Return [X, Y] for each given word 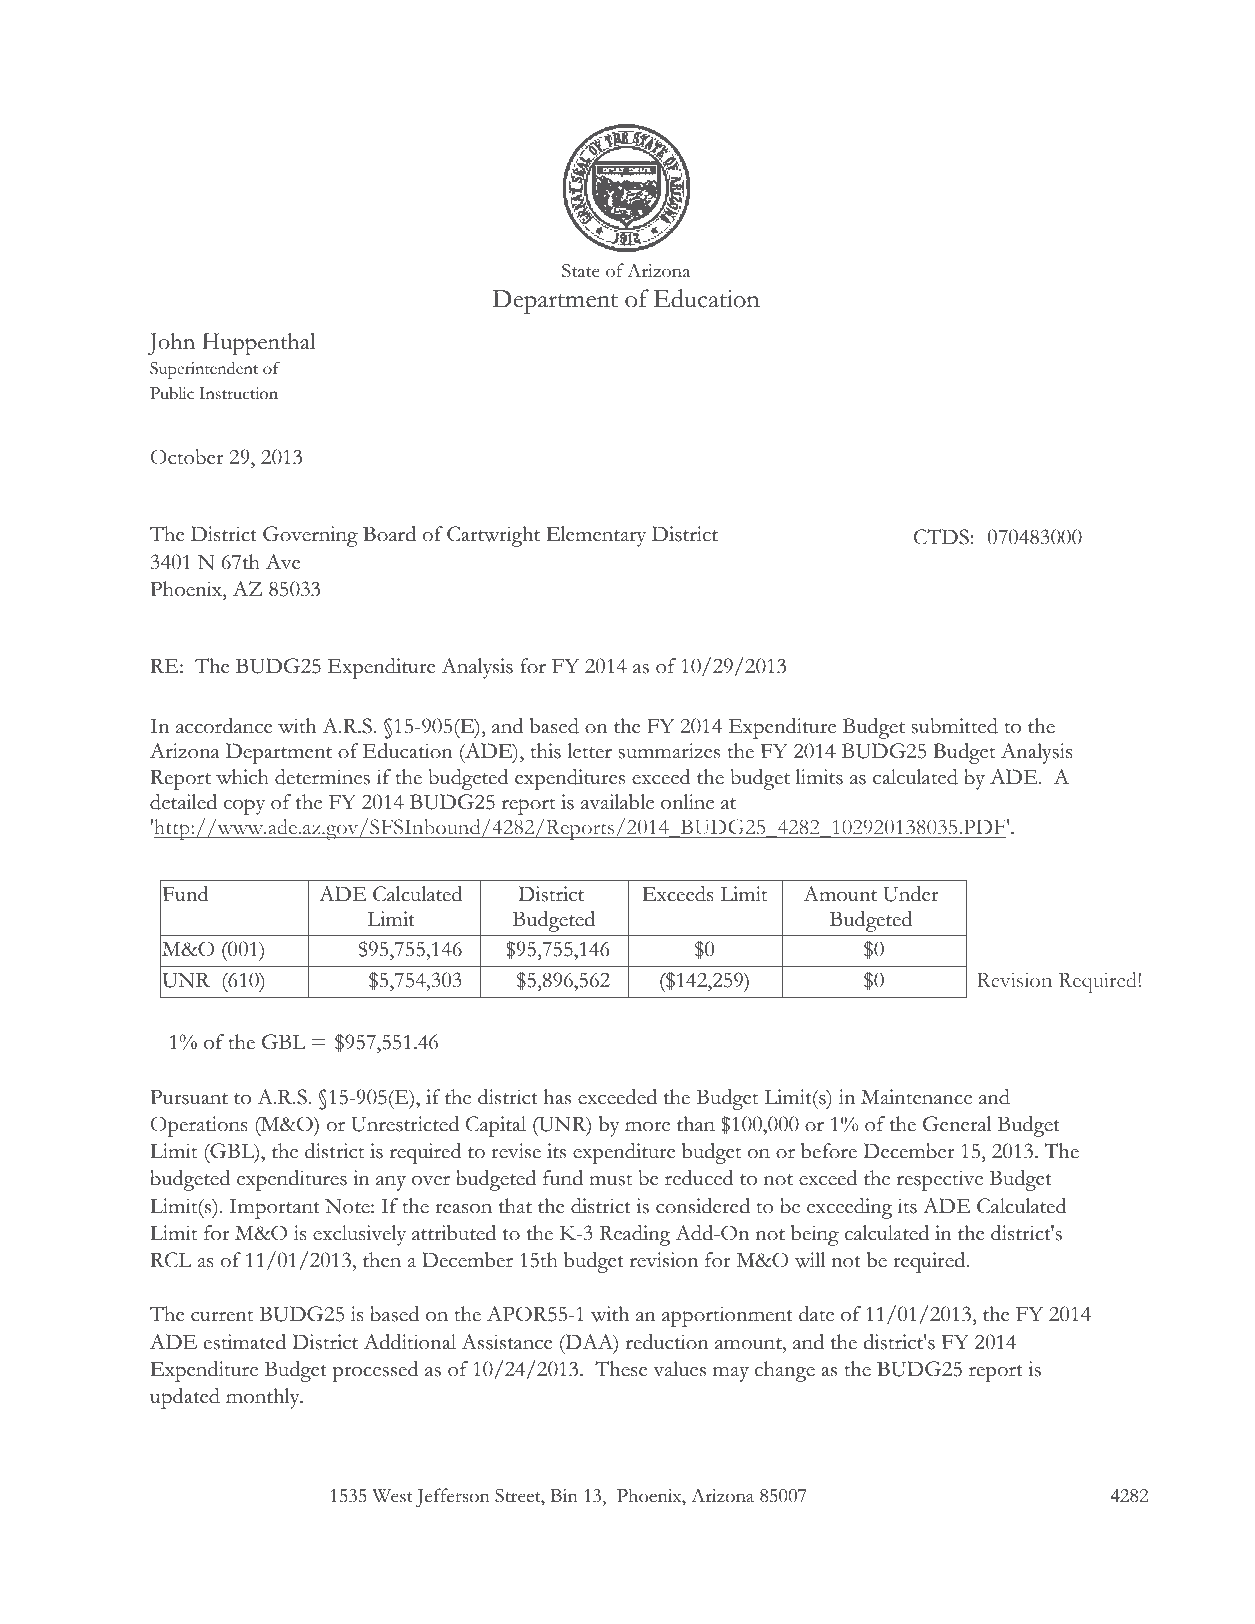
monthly [264, 1398]
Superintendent [204, 370]
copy [244, 807]
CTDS [941, 537]
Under [911, 894]
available [617, 802]
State [581, 271]
